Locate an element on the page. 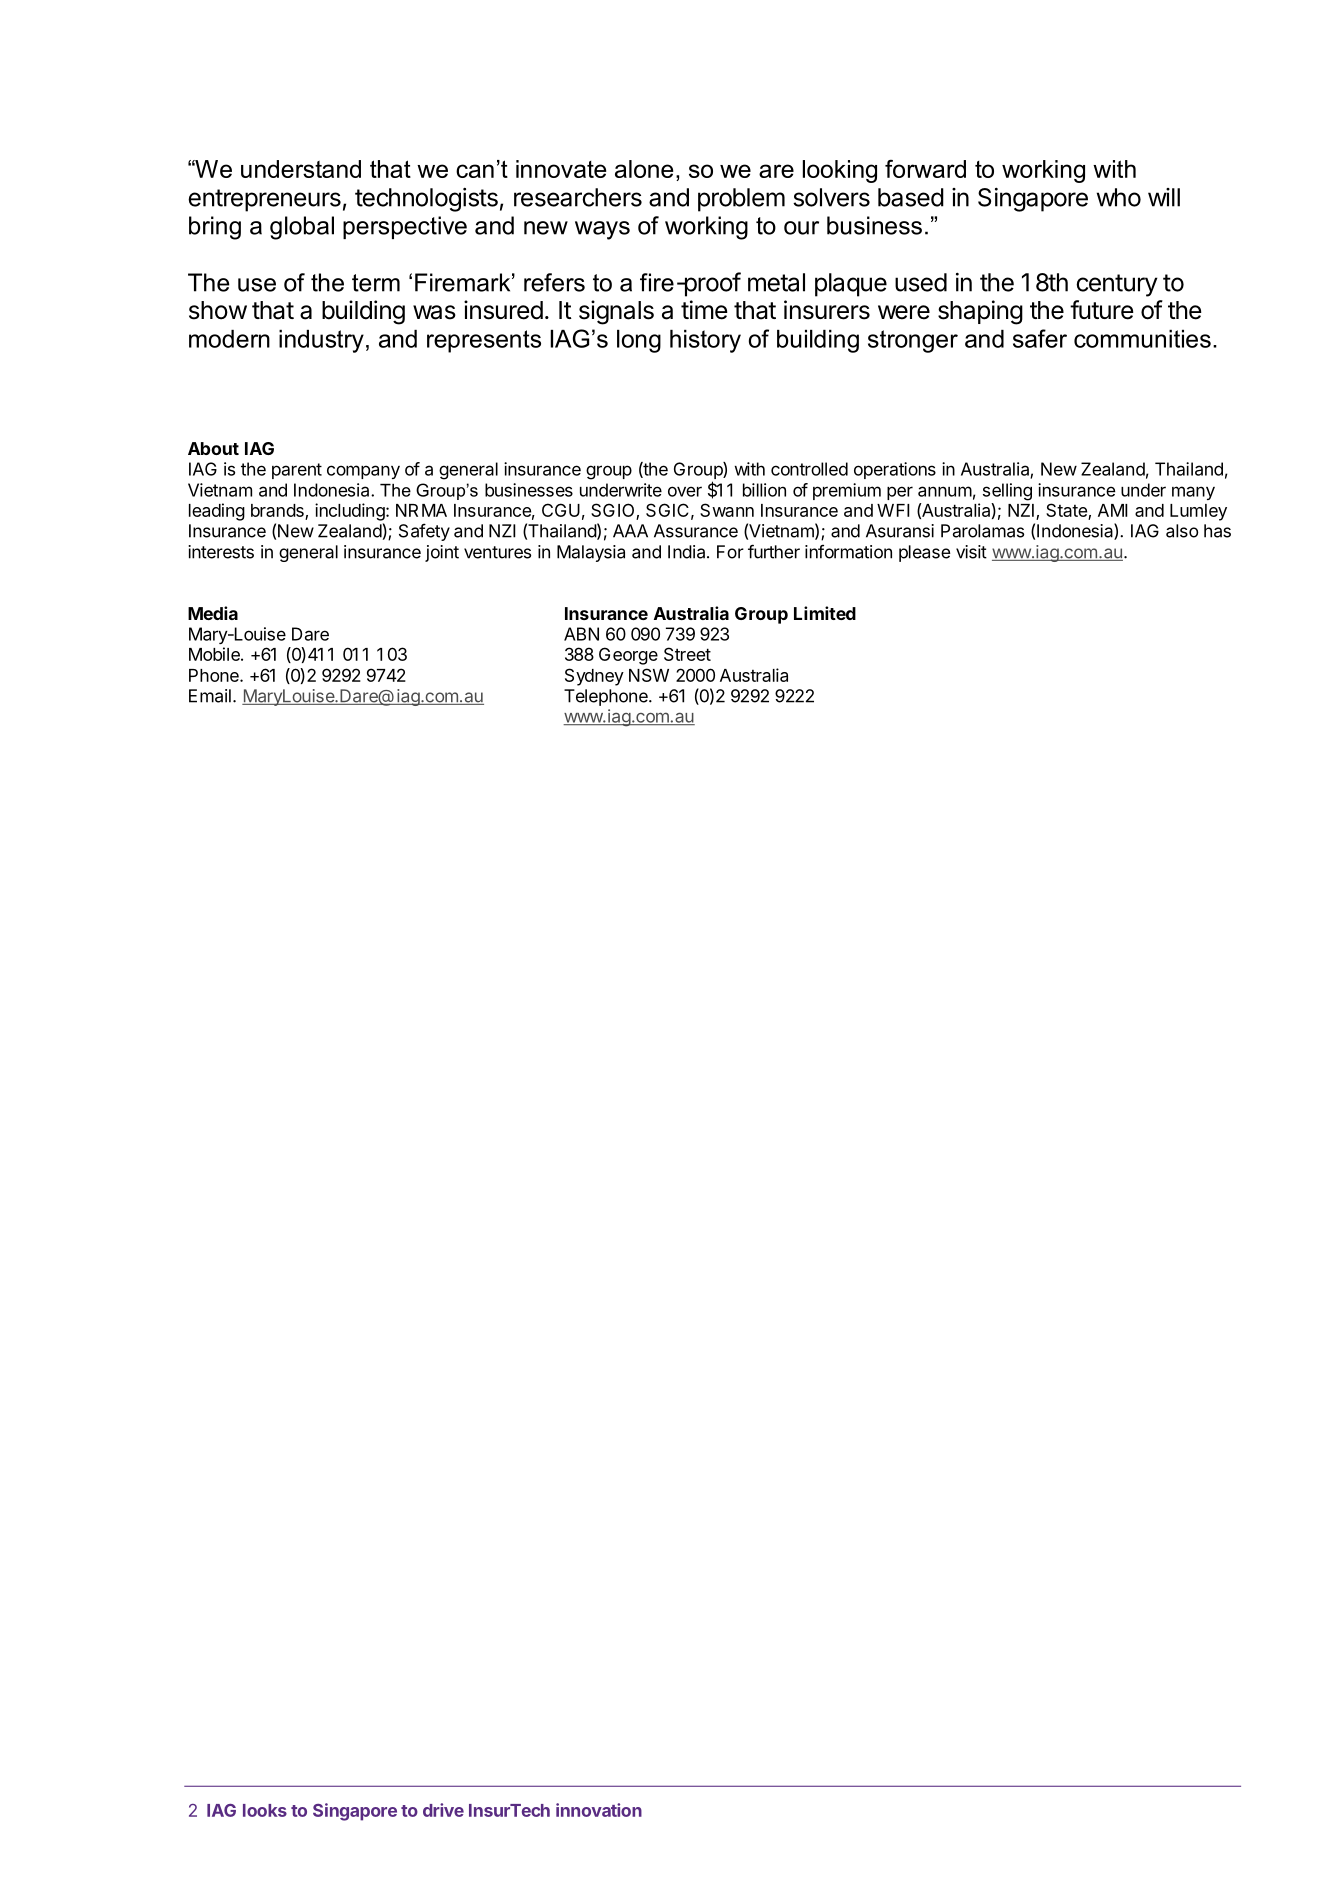  Street is located at coordinates (687, 654).
